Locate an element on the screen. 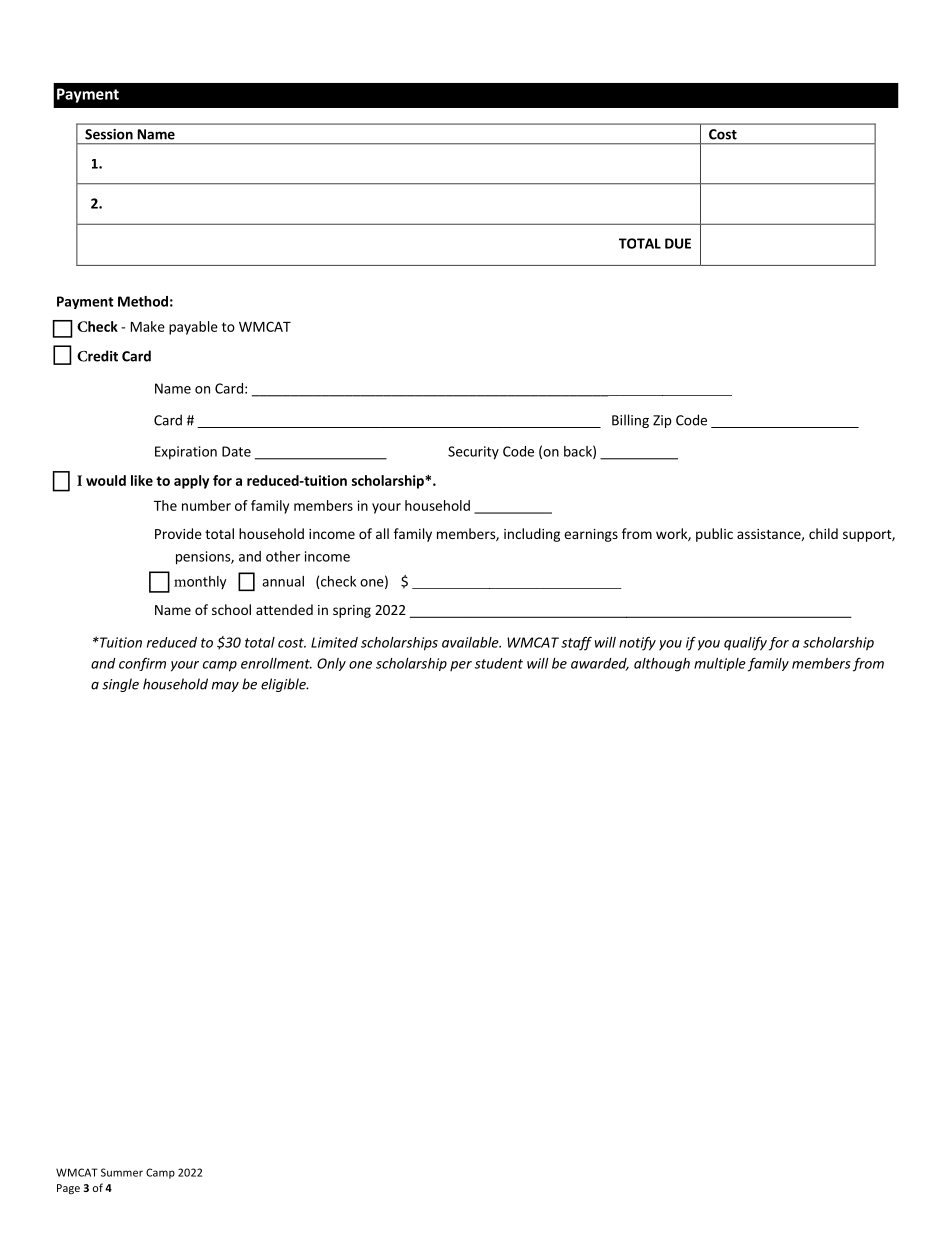 This screenshot has width=952, height=1233. public is located at coordinates (714, 535).
